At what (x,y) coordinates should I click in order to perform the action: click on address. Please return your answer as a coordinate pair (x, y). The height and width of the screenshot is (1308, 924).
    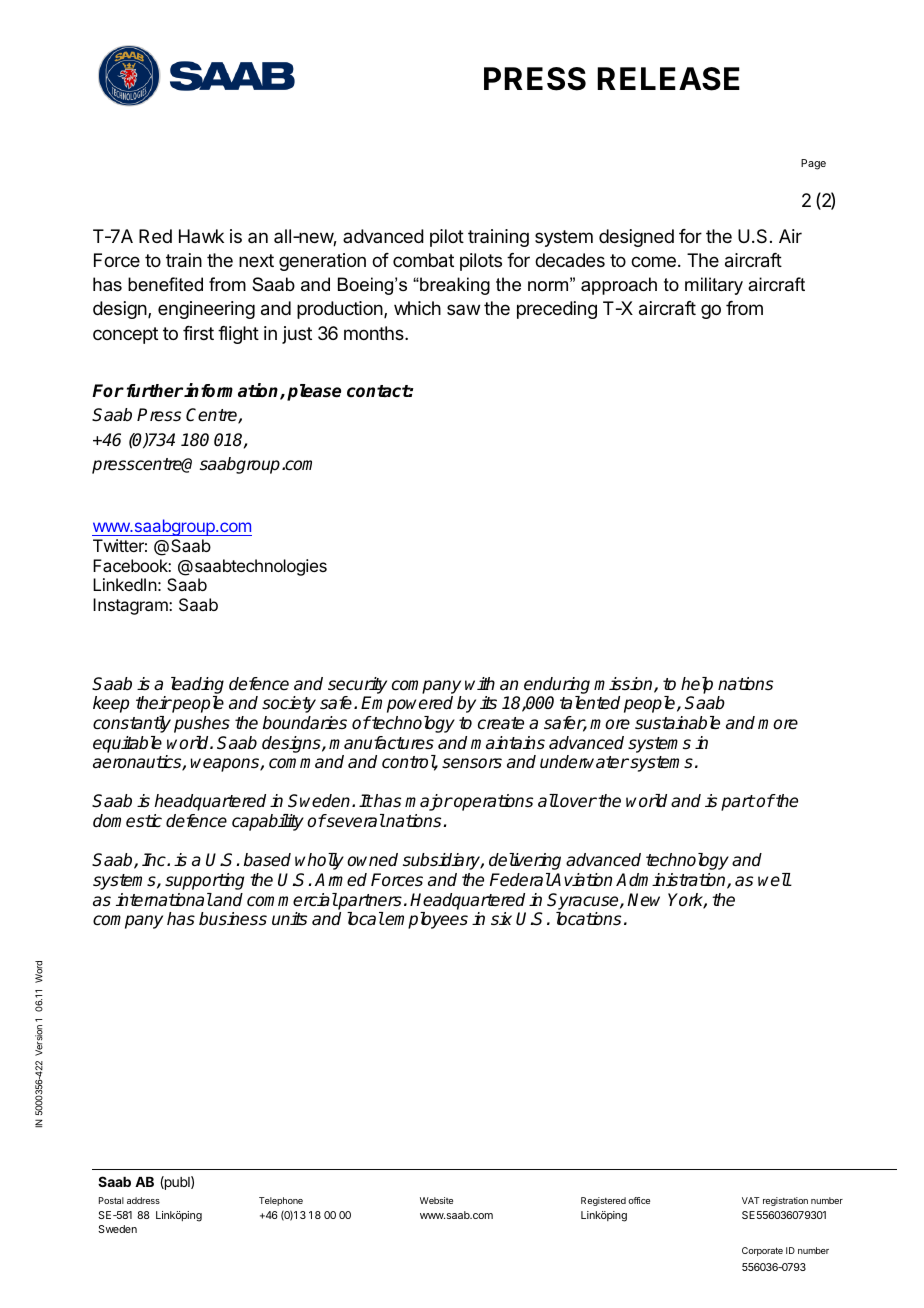
    Looking at the image, I should click on (143, 1200).
